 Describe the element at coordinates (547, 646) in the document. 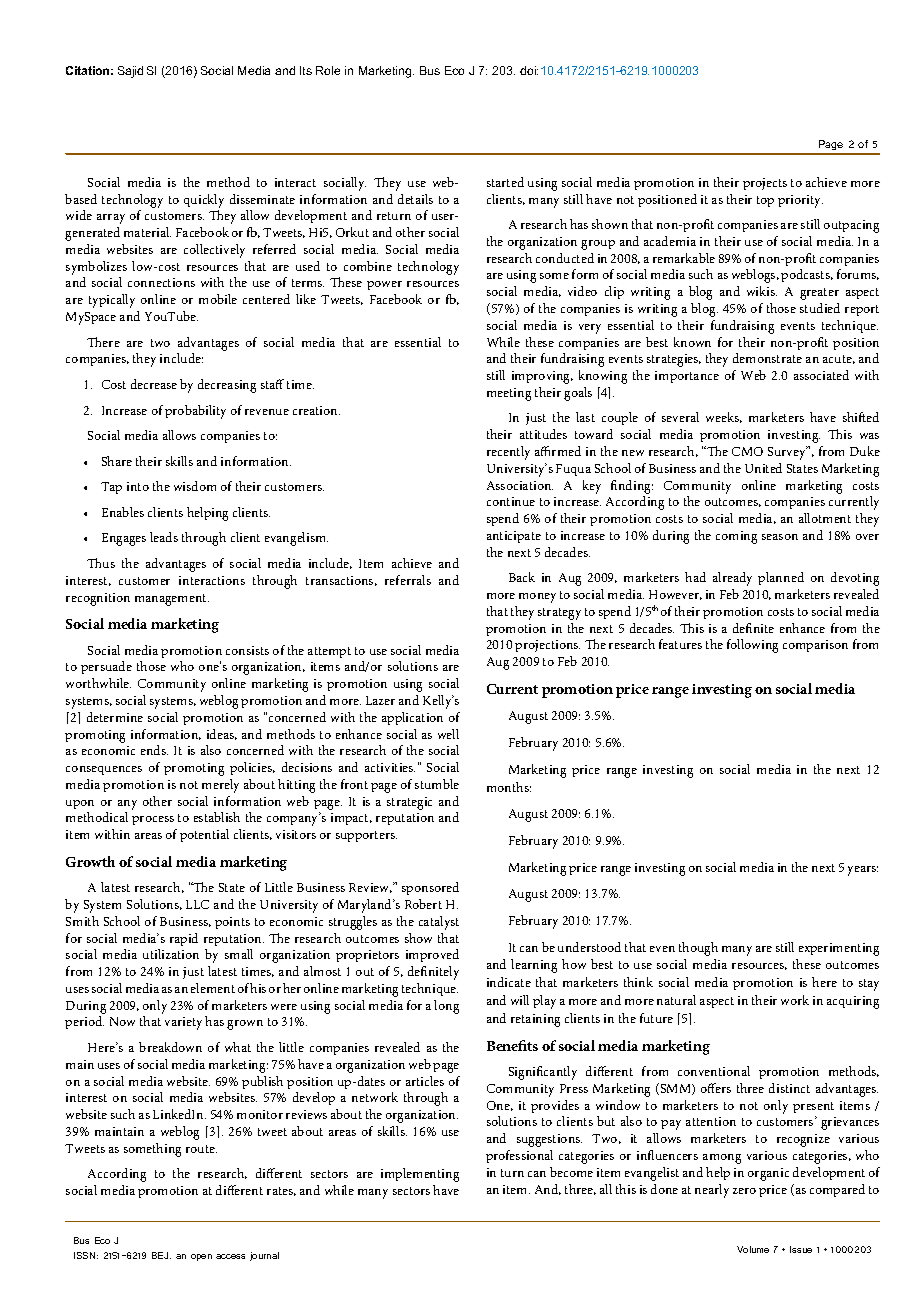

I see `projections` at that location.
